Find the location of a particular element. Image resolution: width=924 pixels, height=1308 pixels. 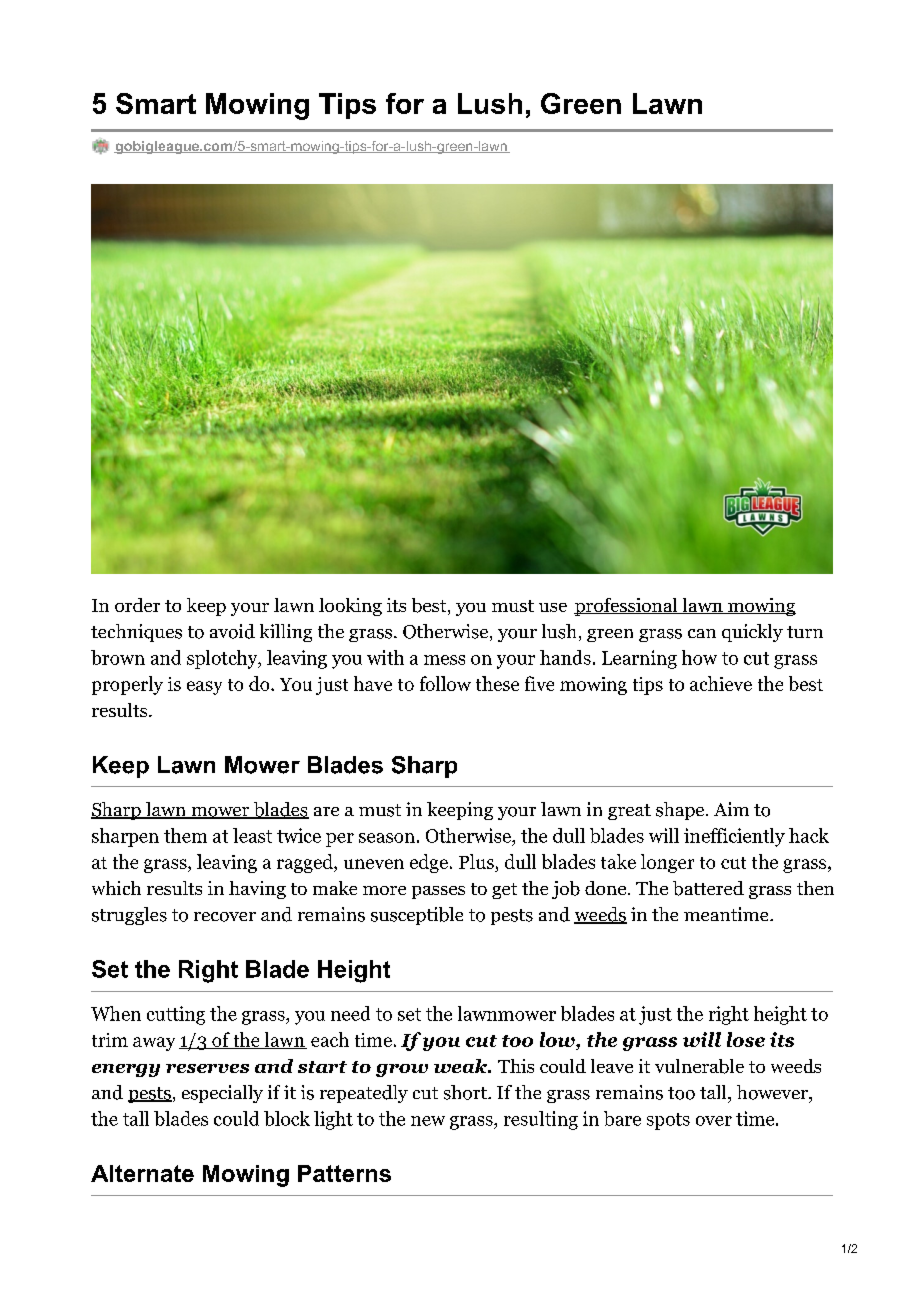

easy is located at coordinates (204, 688).
